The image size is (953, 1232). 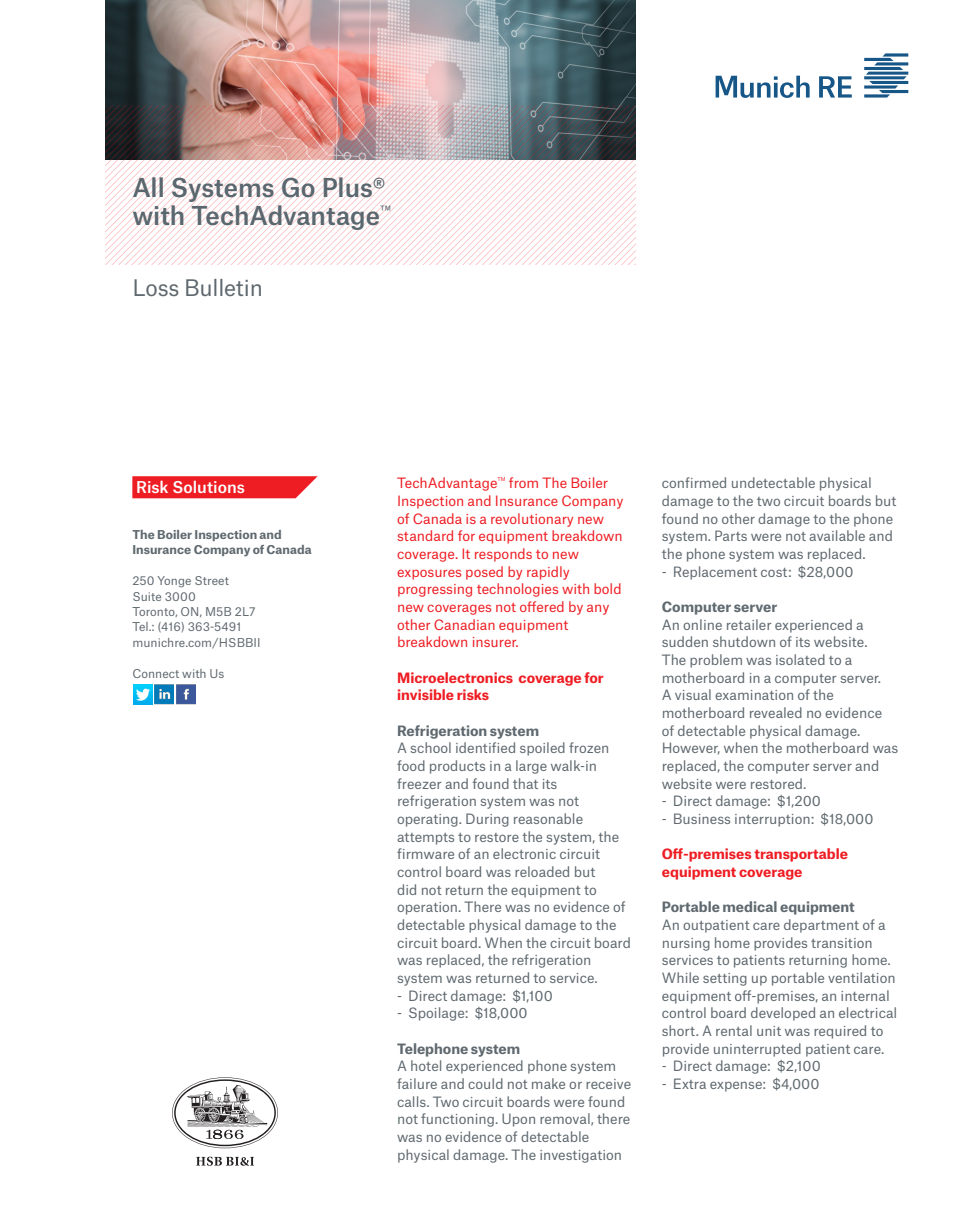 I want to click on interruption, so click(x=773, y=820).
